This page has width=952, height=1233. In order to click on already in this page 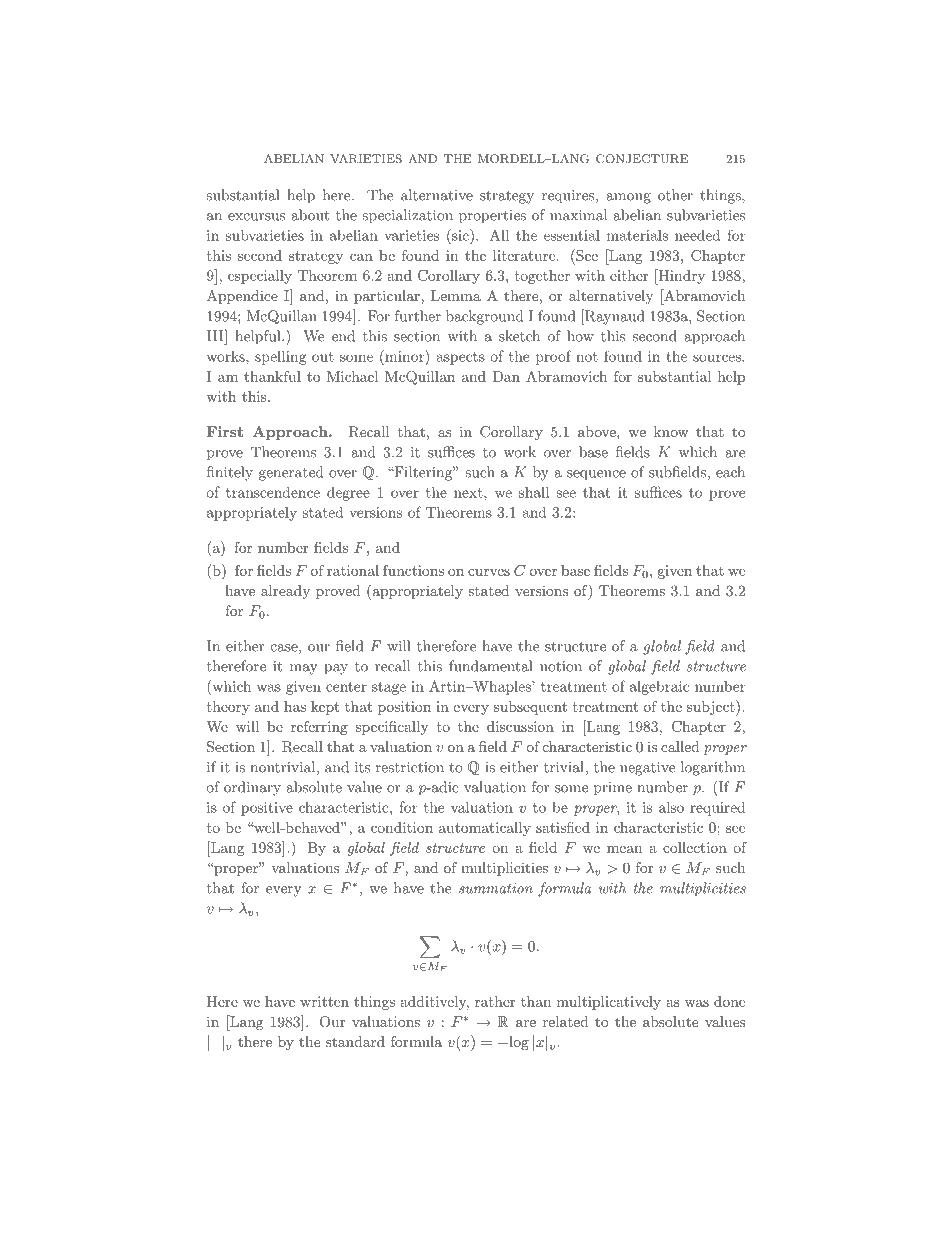, I will do `click(285, 592)`.
